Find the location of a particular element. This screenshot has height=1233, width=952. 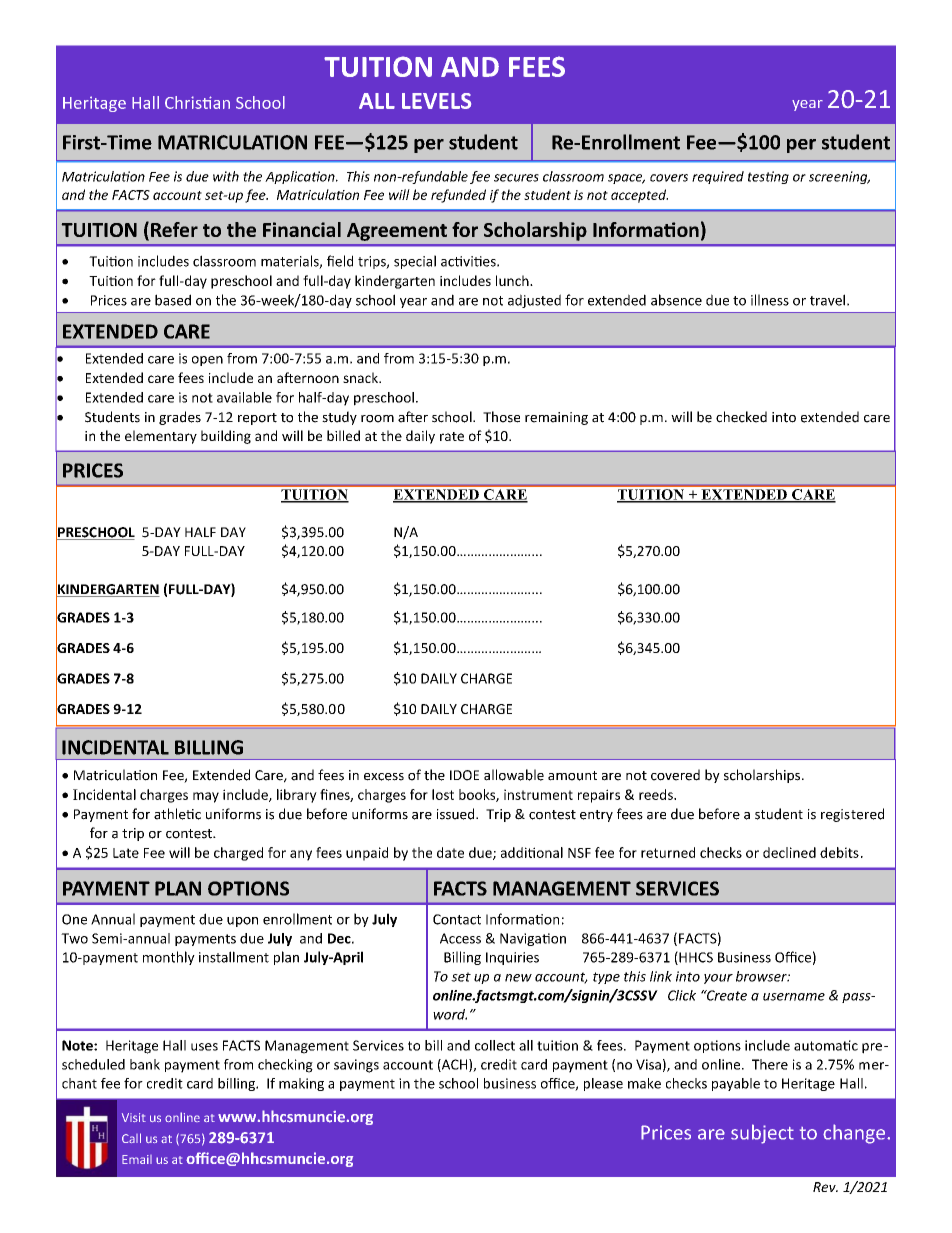

elementary is located at coordinates (161, 437).
